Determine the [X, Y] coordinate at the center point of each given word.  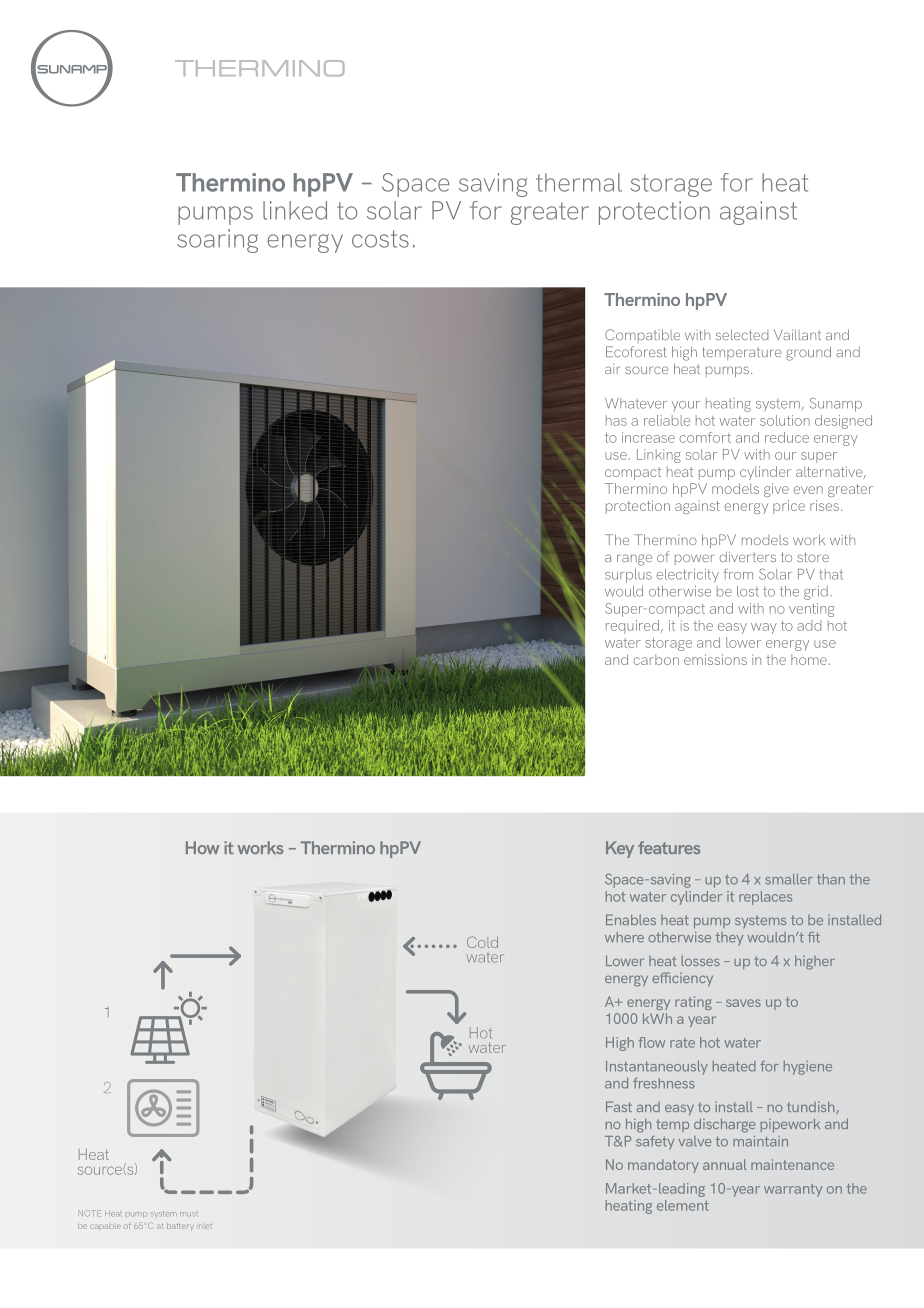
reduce [787, 437]
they [729, 939]
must [189, 1214]
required [632, 627]
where [624, 937]
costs [380, 239]
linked [295, 210]
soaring [217, 241]
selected [742, 334]
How [203, 847]
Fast [619, 1106]
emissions [715, 659]
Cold [482, 942]
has [616, 420]
